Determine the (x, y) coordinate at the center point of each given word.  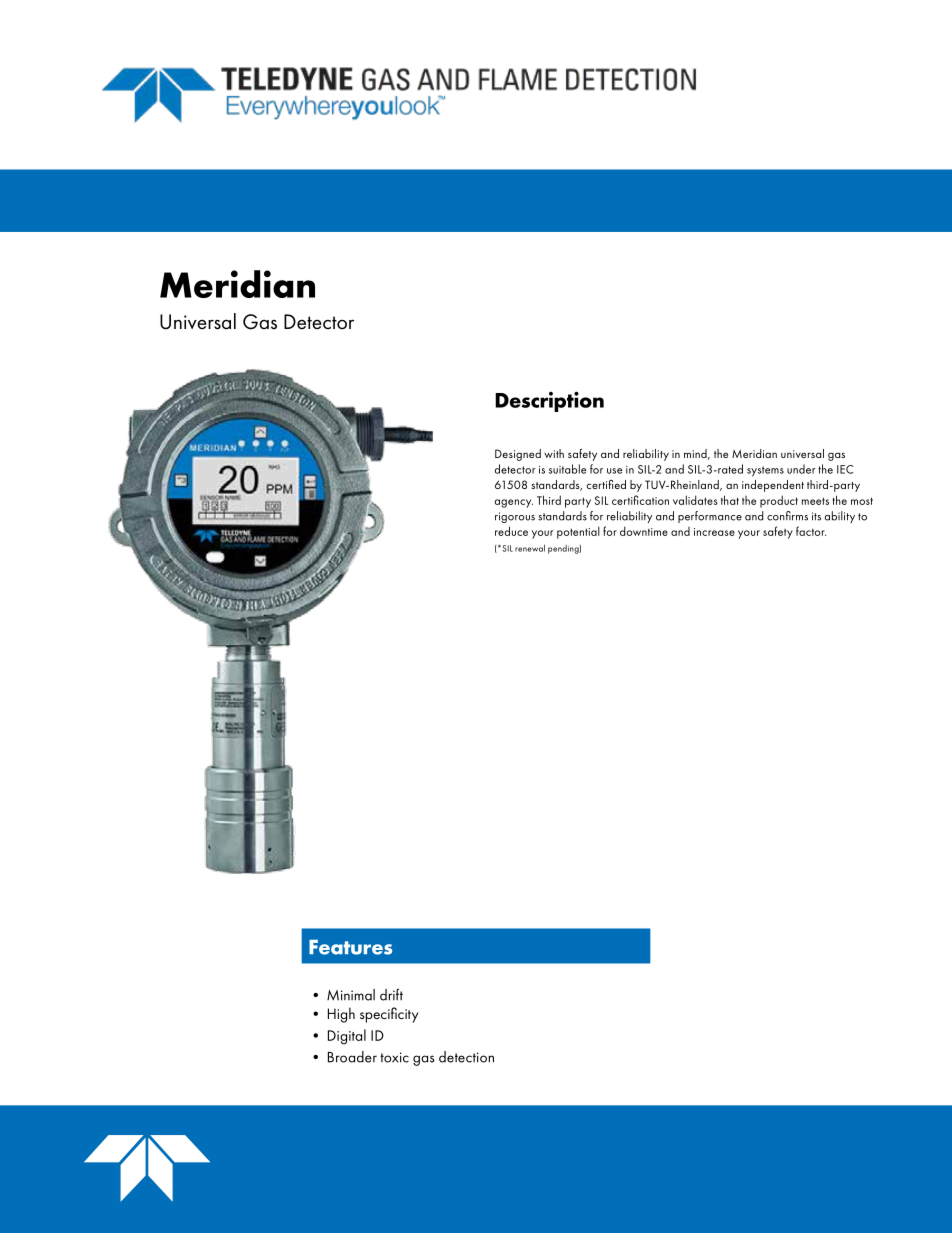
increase (714, 532)
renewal (530, 548)
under (801, 469)
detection (466, 1057)
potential (578, 532)
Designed (518, 455)
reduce (511, 531)
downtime (644, 531)
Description (549, 401)
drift (391, 994)
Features (350, 947)
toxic (394, 1057)
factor (811, 531)
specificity (389, 1015)
